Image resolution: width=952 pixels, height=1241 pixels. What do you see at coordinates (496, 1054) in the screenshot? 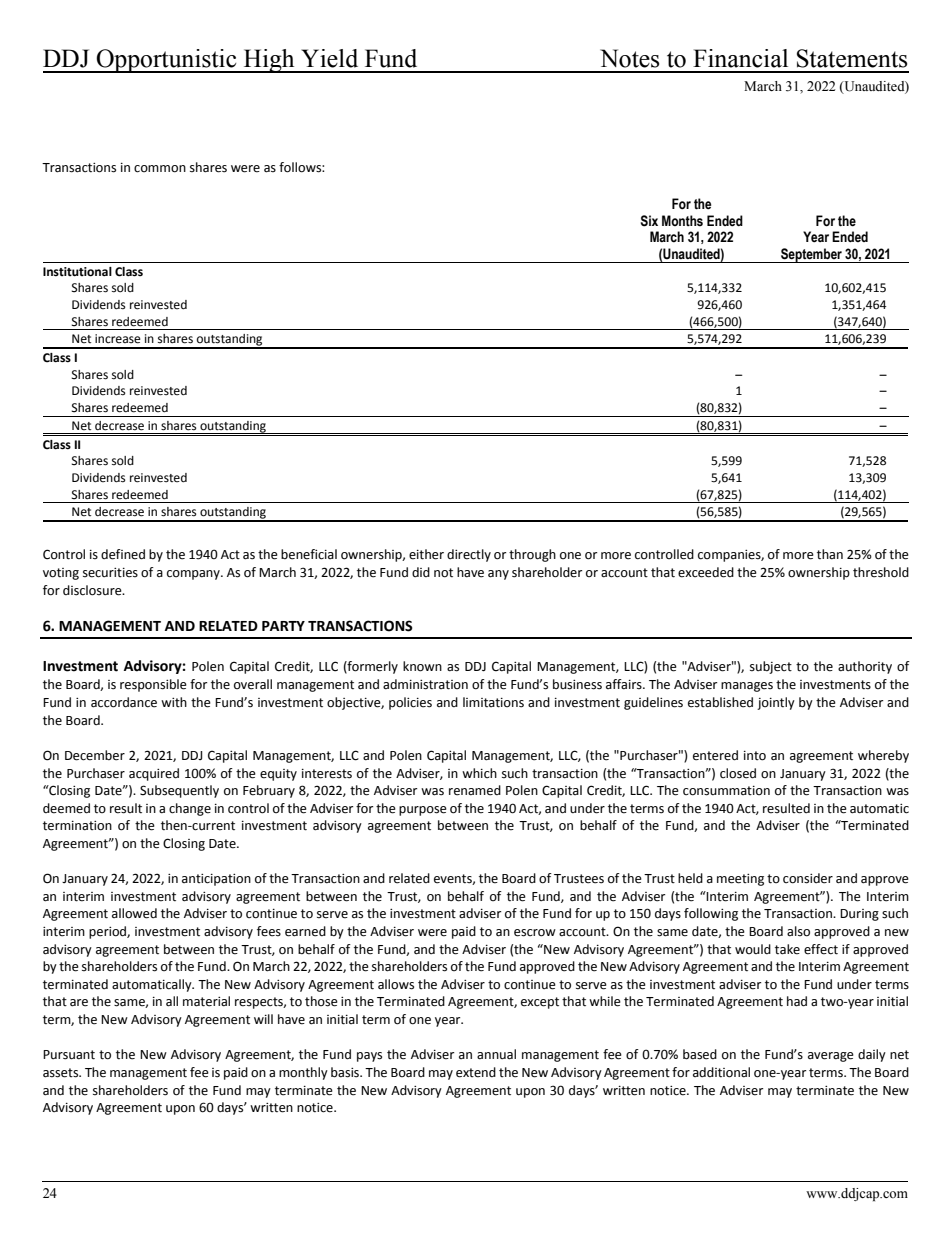
I see `annual` at bounding box center [496, 1054].
